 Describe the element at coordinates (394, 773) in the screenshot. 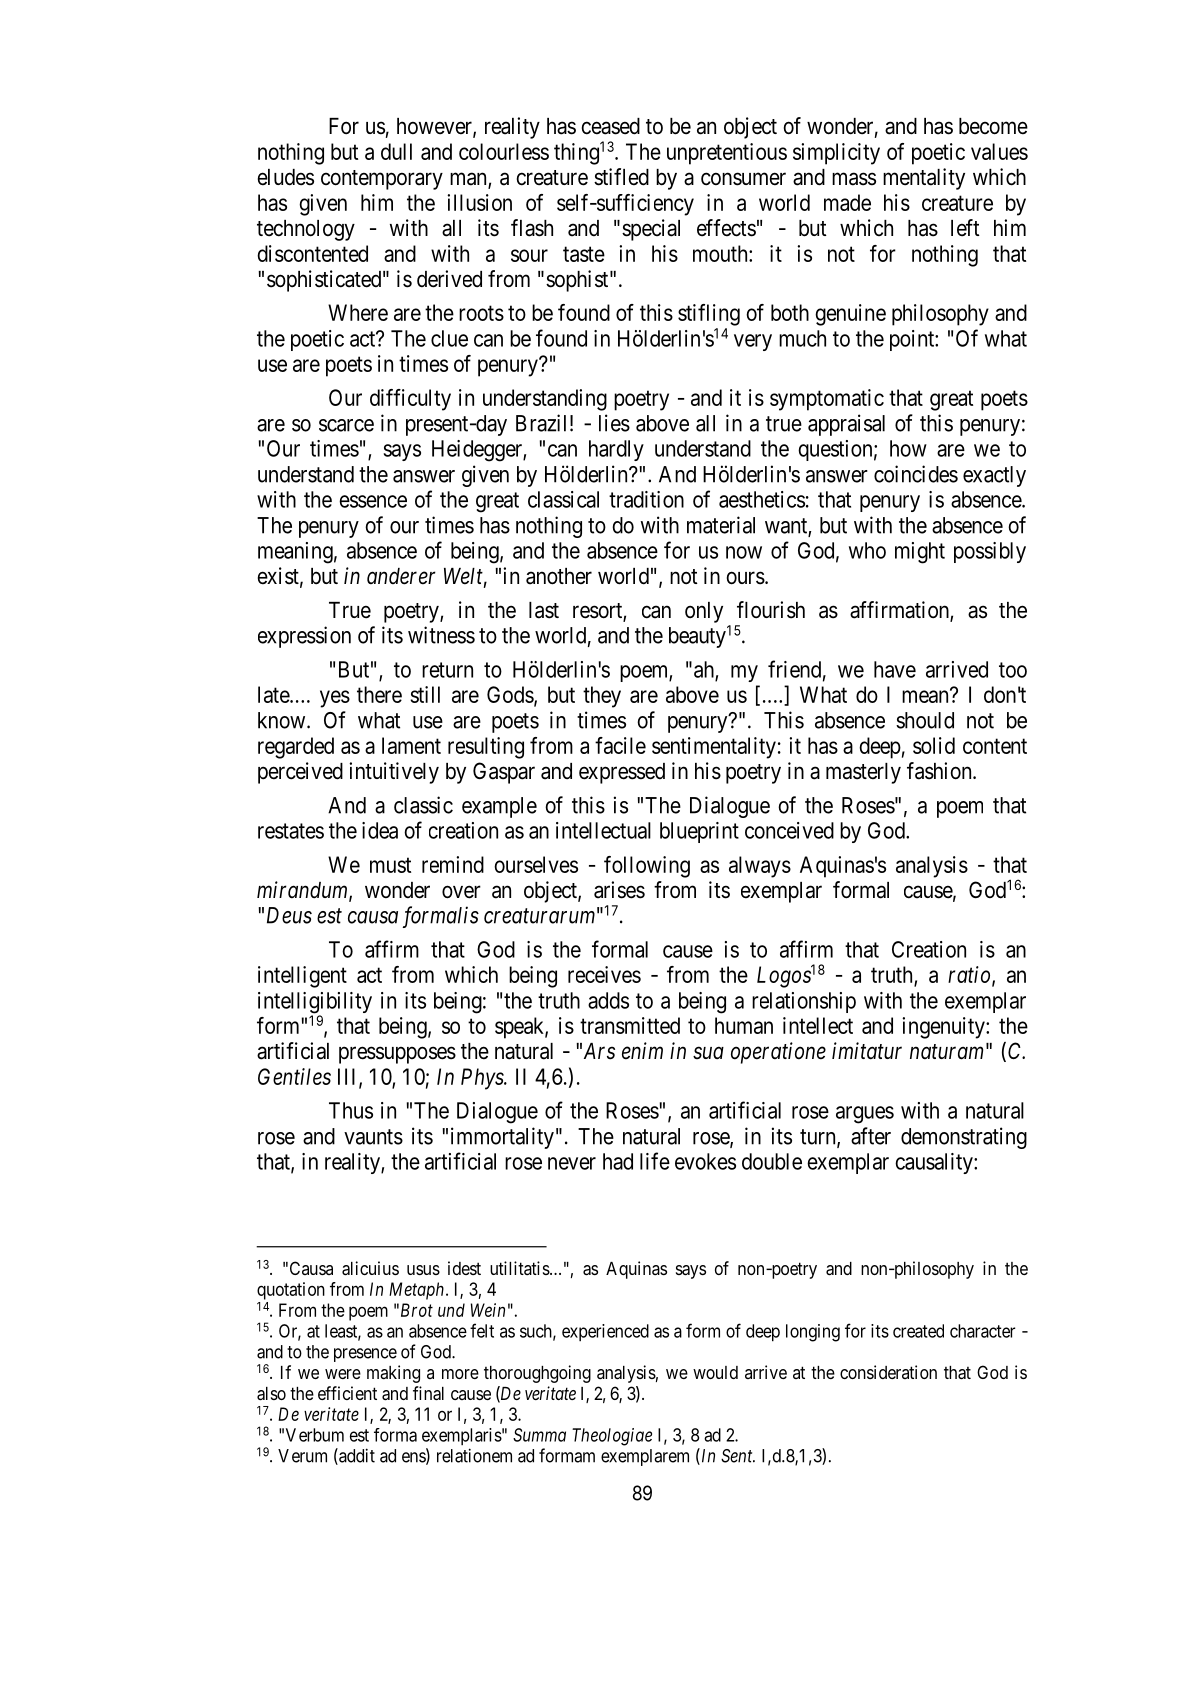

I see `intuitively` at that location.
